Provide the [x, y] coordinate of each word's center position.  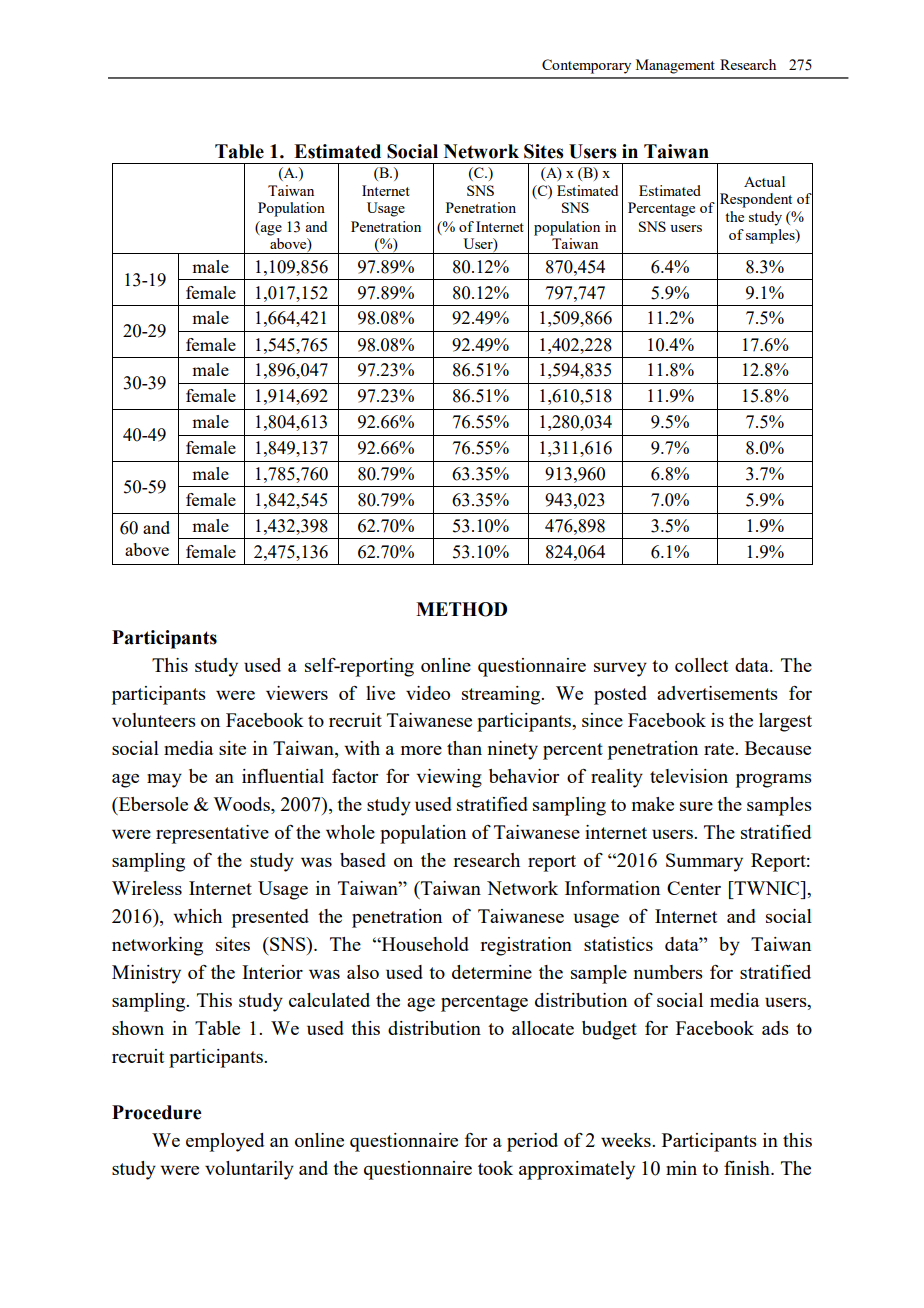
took [495, 1168]
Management [675, 66]
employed [225, 1142]
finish [748, 1168]
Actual [764, 181]
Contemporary [586, 66]
